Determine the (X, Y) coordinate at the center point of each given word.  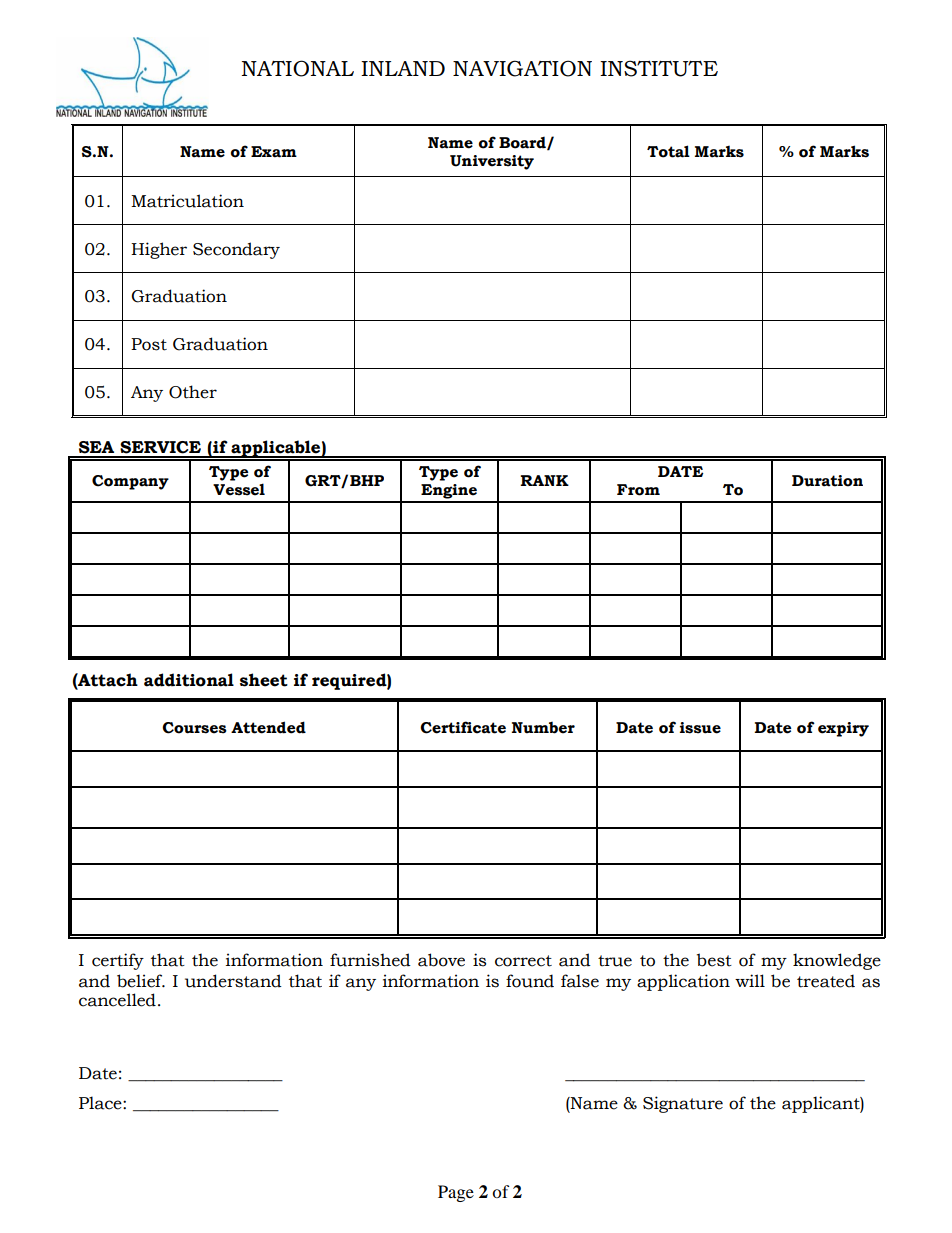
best (714, 960)
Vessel (239, 489)
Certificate (463, 727)
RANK (544, 480)
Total (668, 151)
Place (101, 1103)
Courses (194, 728)
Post (149, 344)
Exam (274, 152)
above (441, 960)
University (492, 162)
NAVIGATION (522, 68)
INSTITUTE (659, 68)
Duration (827, 481)
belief (141, 981)
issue (700, 728)
